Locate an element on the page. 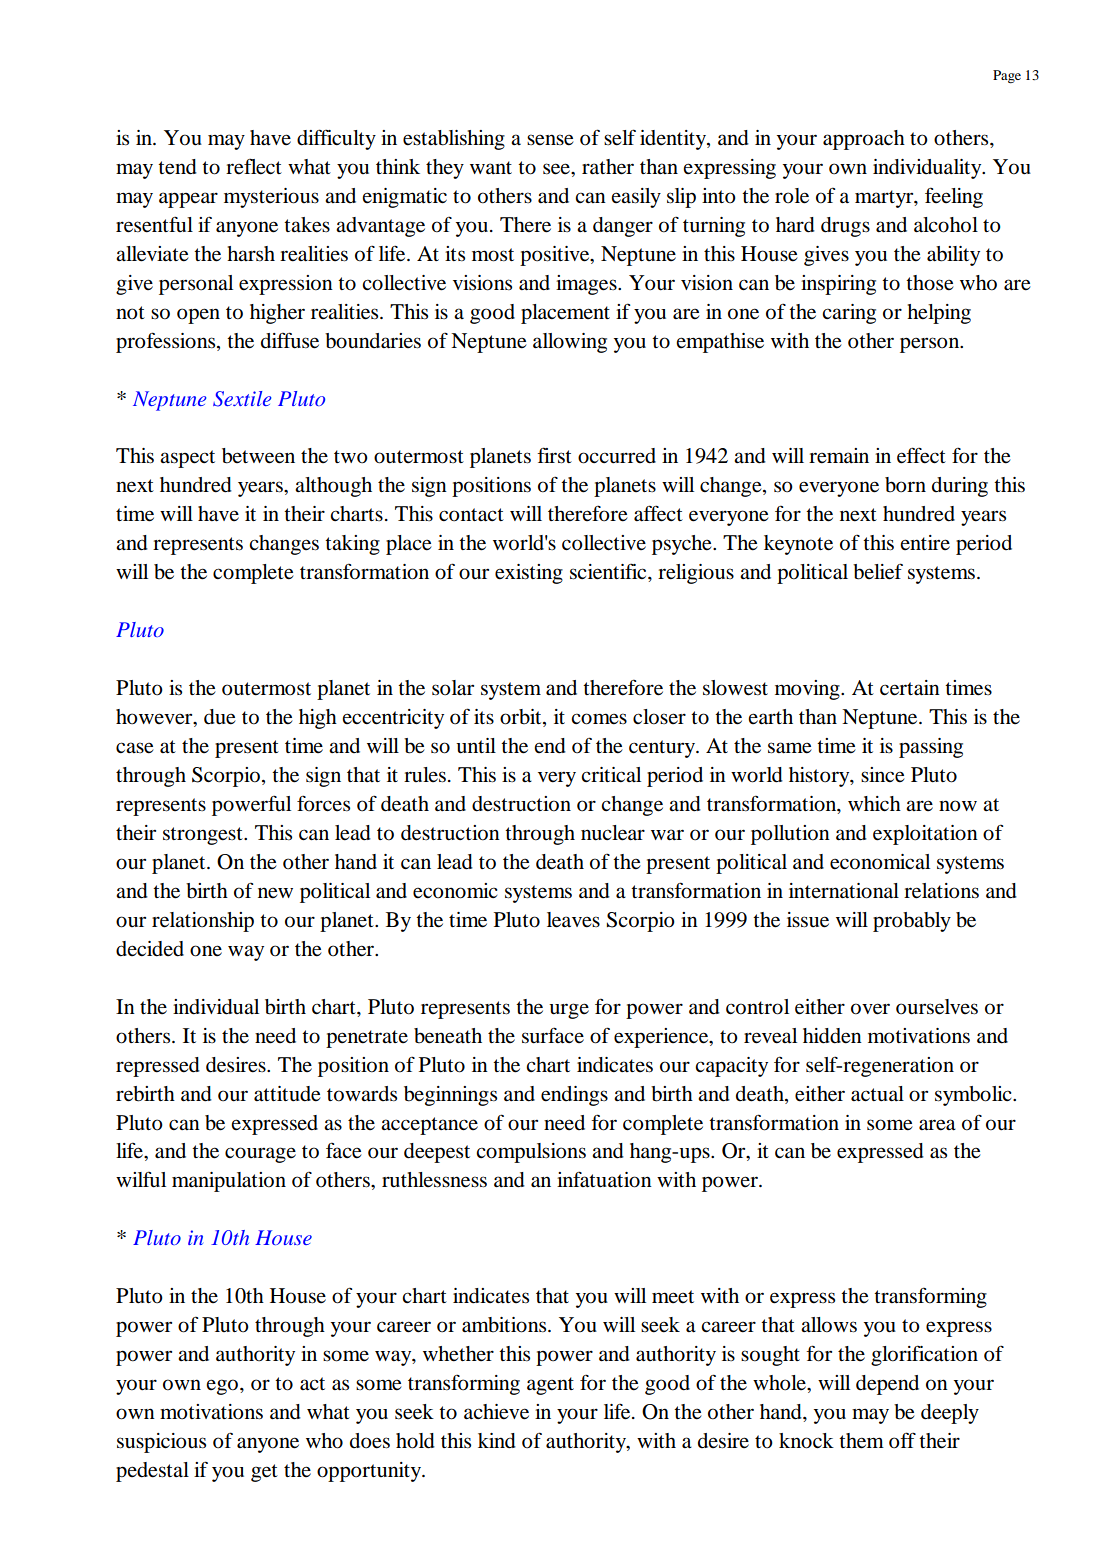 The image size is (1104, 1563). since is located at coordinates (883, 775).
